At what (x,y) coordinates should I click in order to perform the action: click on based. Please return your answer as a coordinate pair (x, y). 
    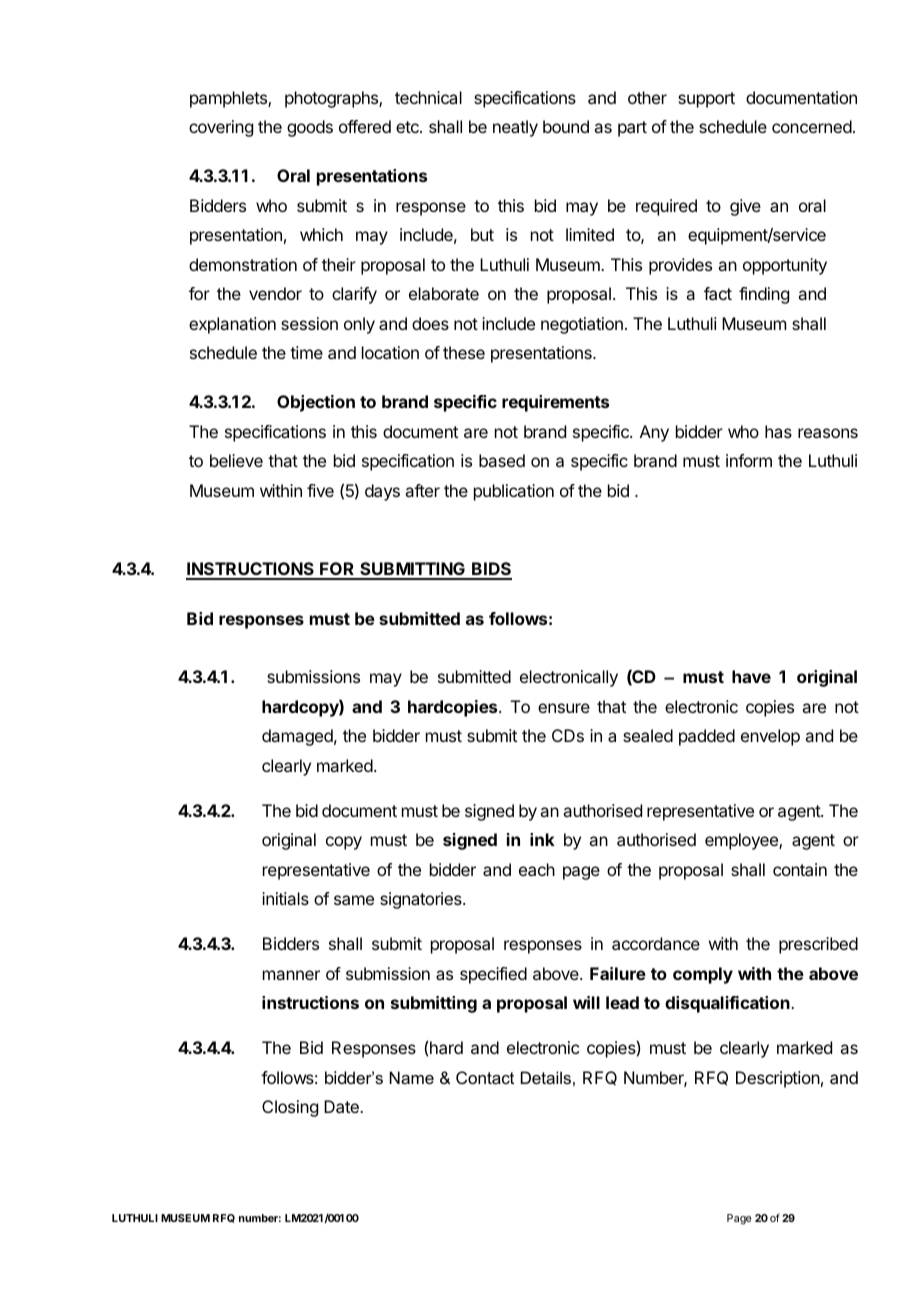
    Looking at the image, I should click on (502, 460).
